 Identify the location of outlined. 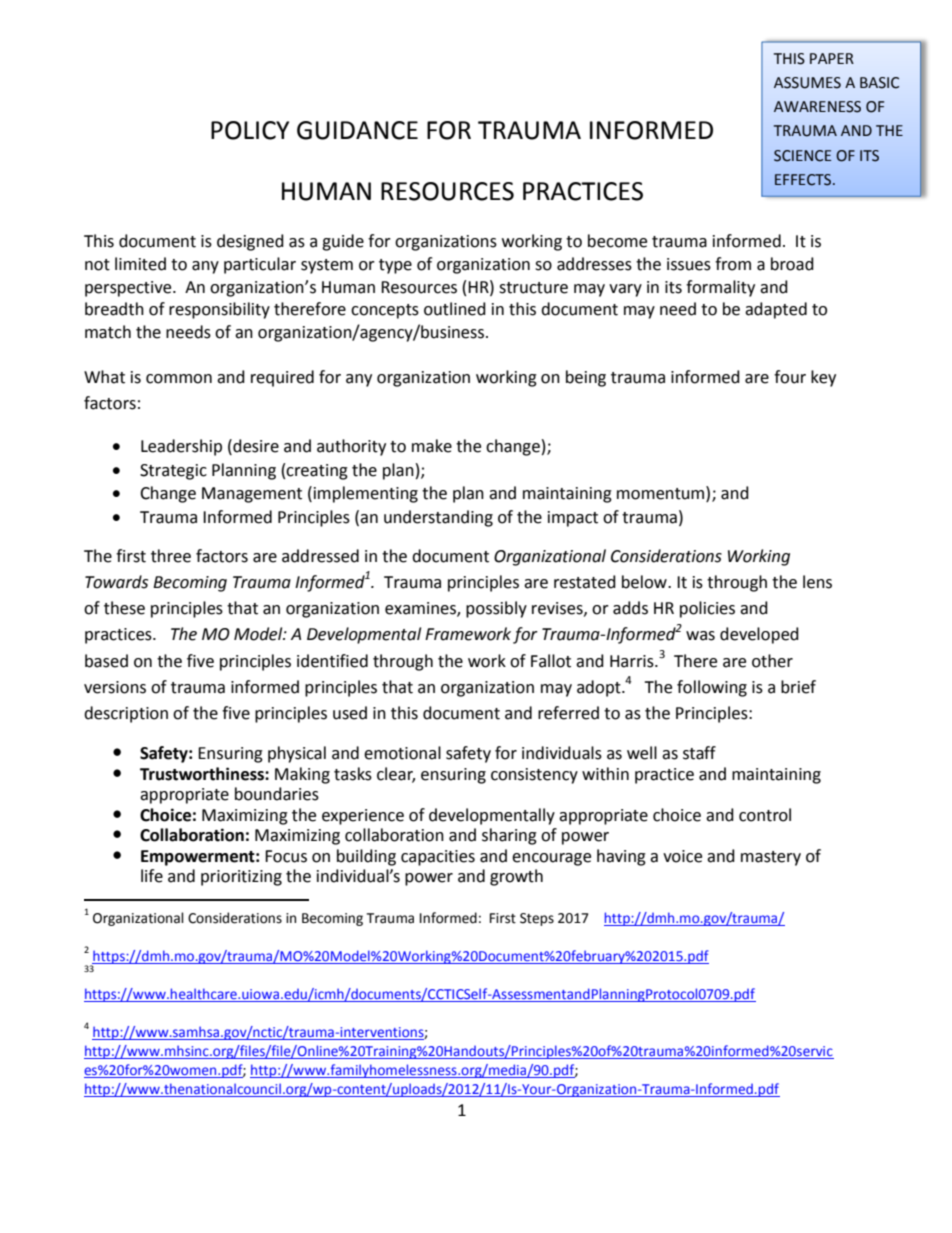
(455, 309).
